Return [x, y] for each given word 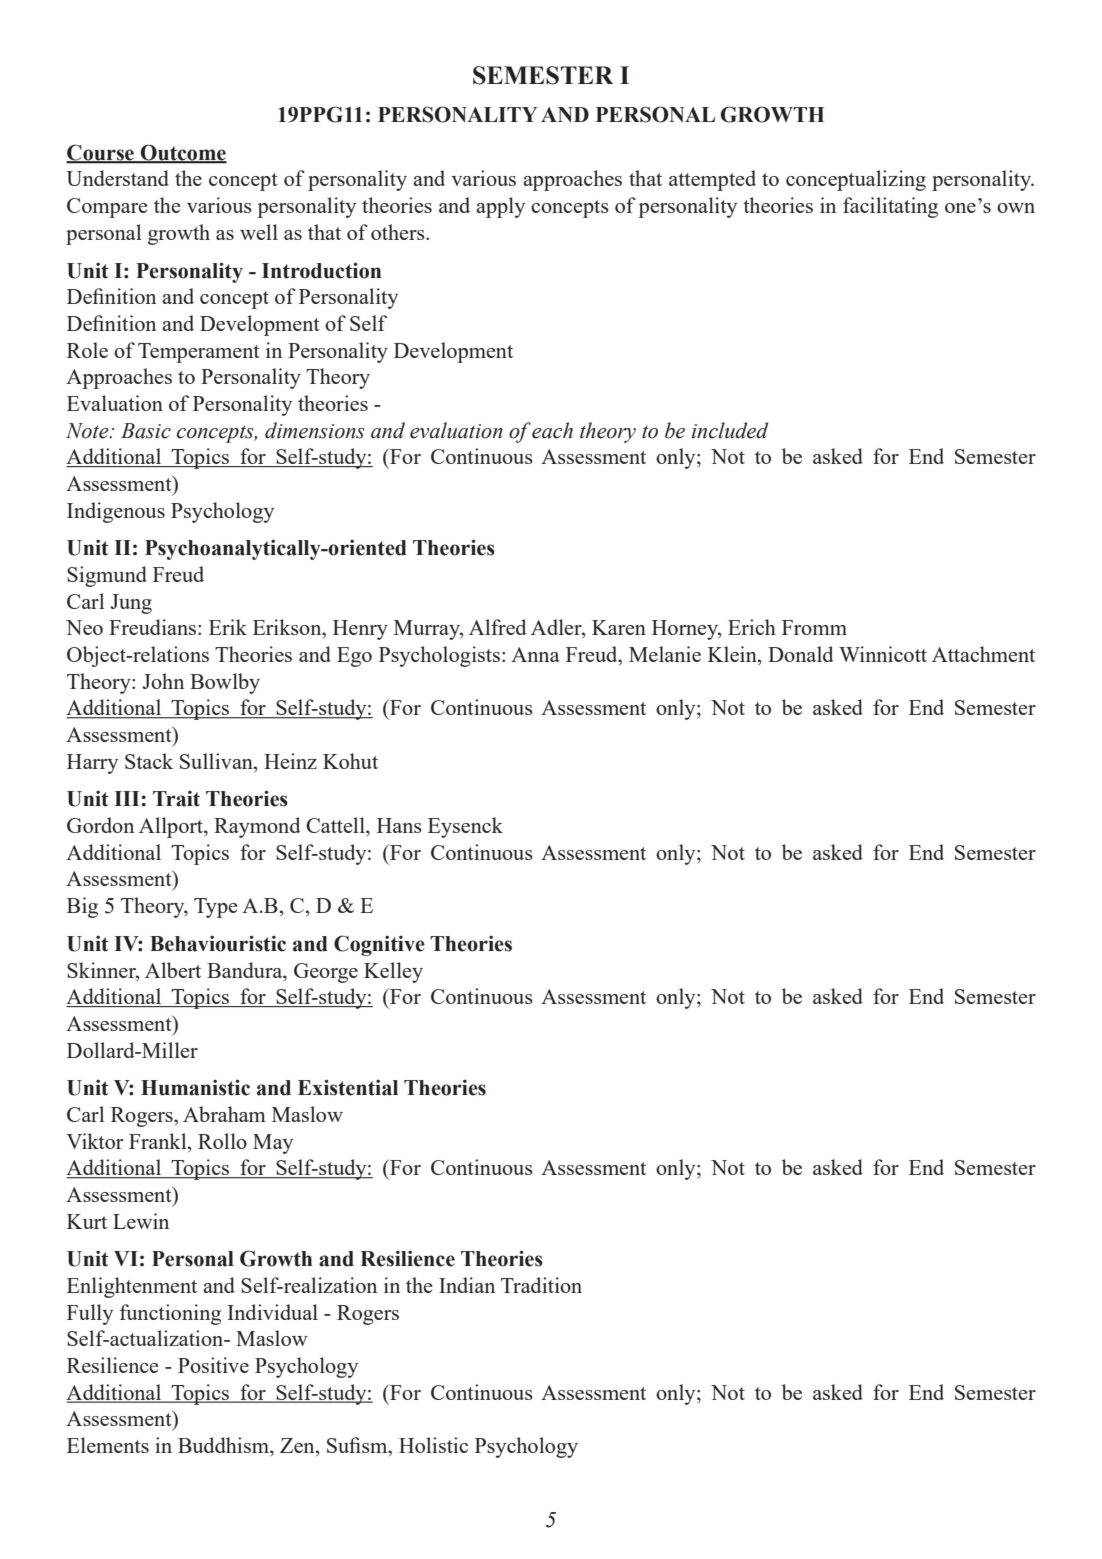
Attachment [983, 654]
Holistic [433, 1445]
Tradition [541, 1285]
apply [500, 207]
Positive [213, 1365]
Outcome [182, 153]
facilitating [890, 207]
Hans [399, 825]
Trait [176, 799]
